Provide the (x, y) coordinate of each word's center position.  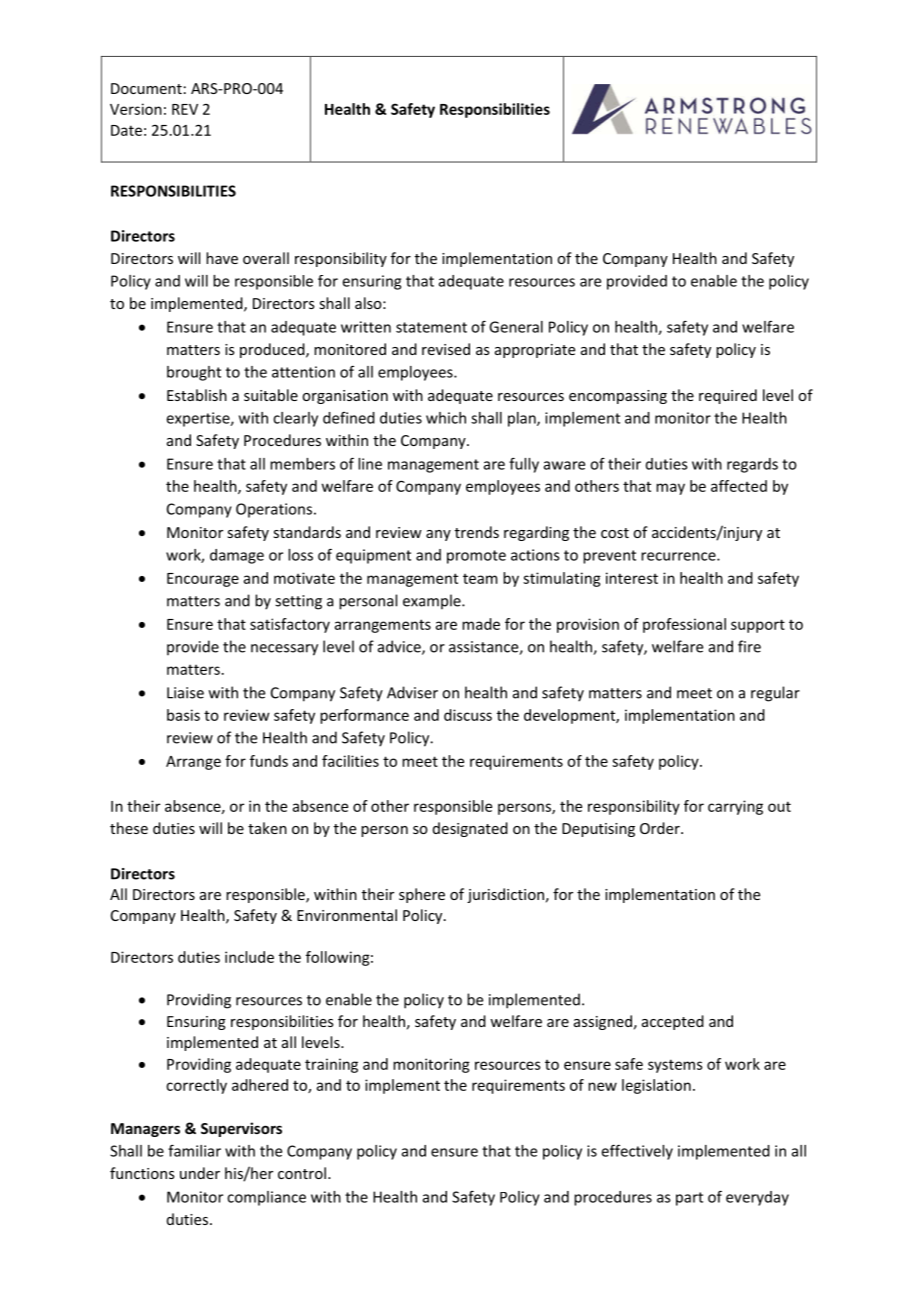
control (302, 1173)
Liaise (185, 693)
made (481, 624)
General (516, 327)
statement (431, 327)
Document (146, 88)
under (200, 1173)
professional (684, 625)
